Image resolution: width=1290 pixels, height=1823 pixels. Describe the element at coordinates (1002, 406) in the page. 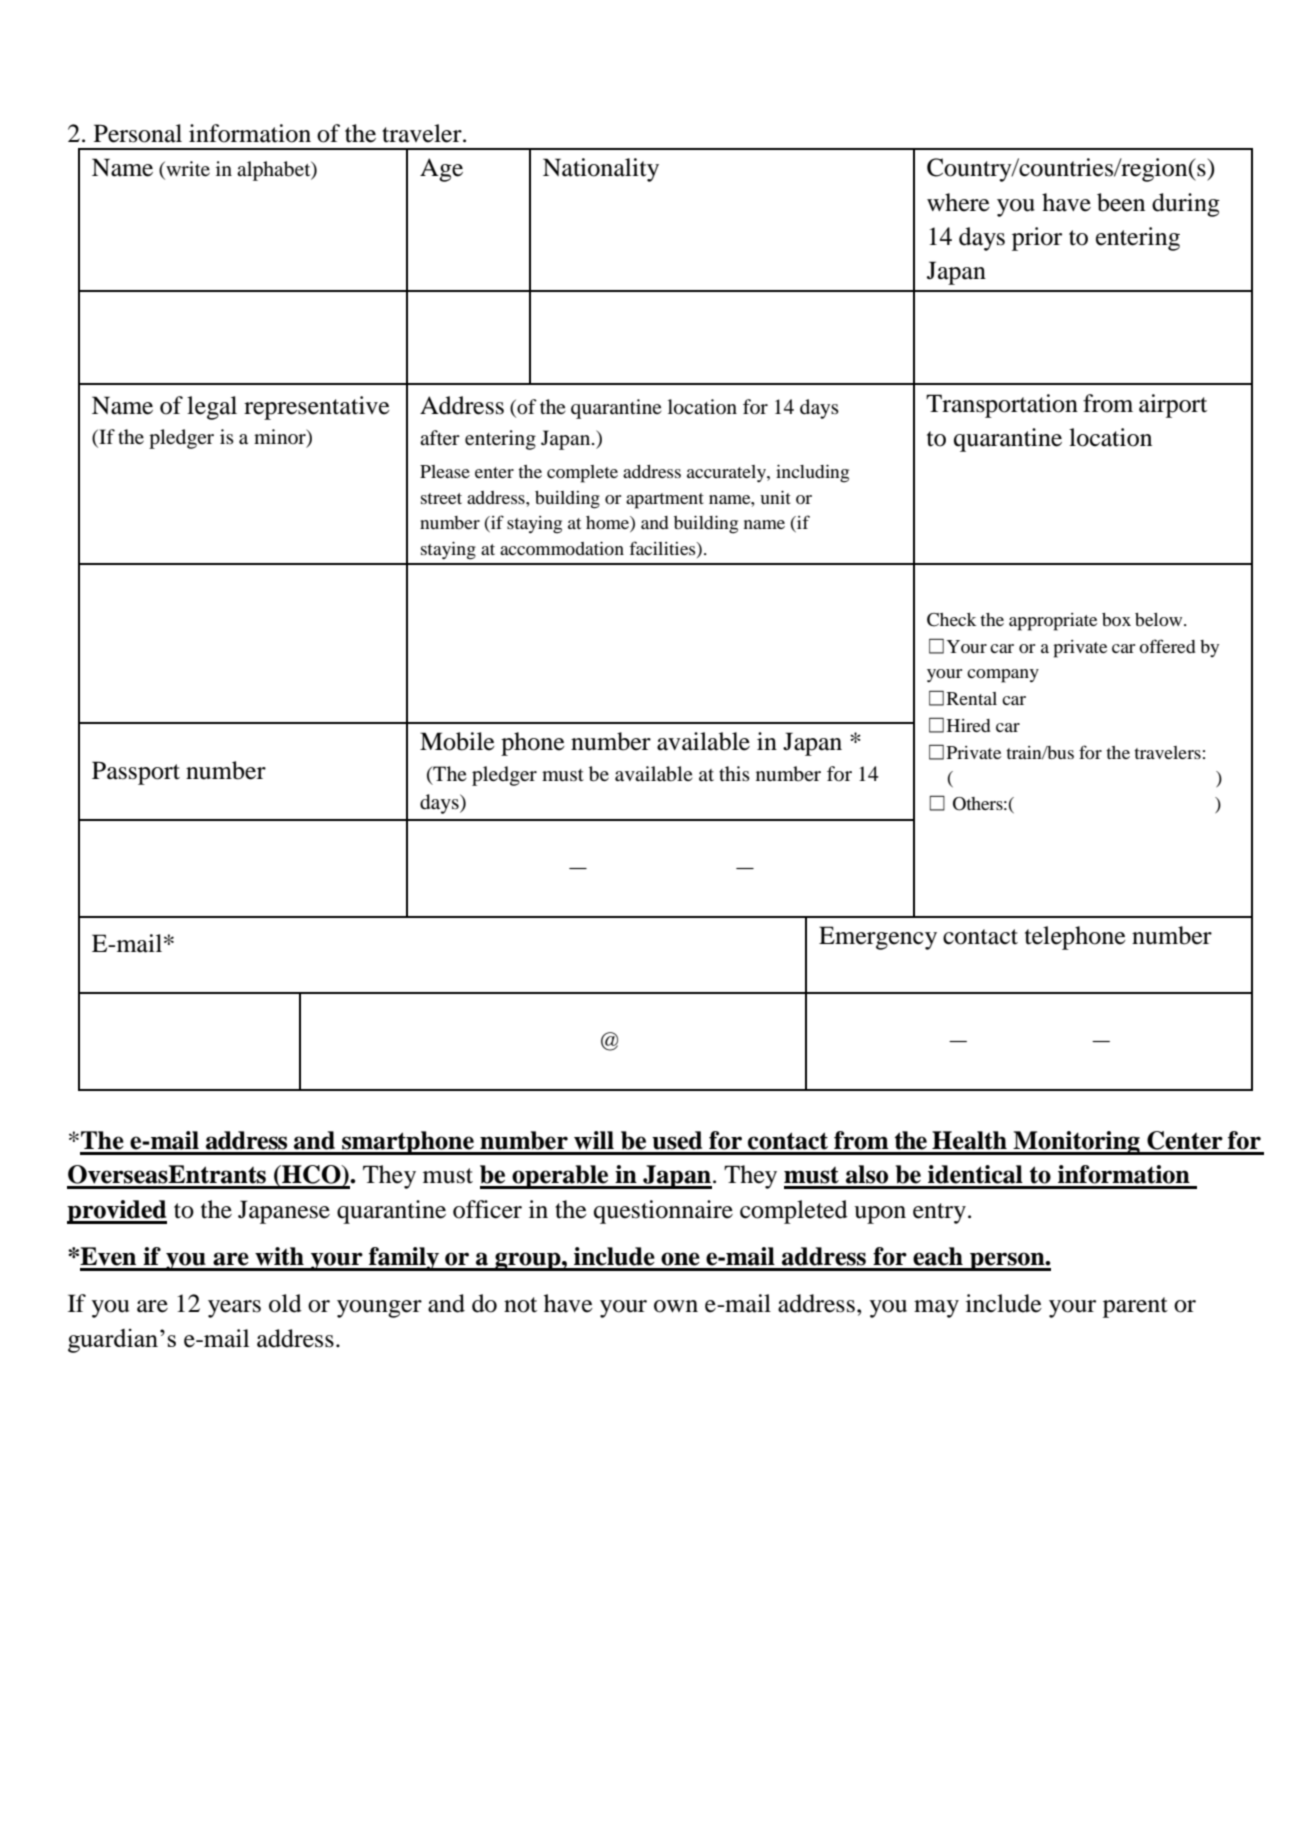

I see `Transportation` at that location.
